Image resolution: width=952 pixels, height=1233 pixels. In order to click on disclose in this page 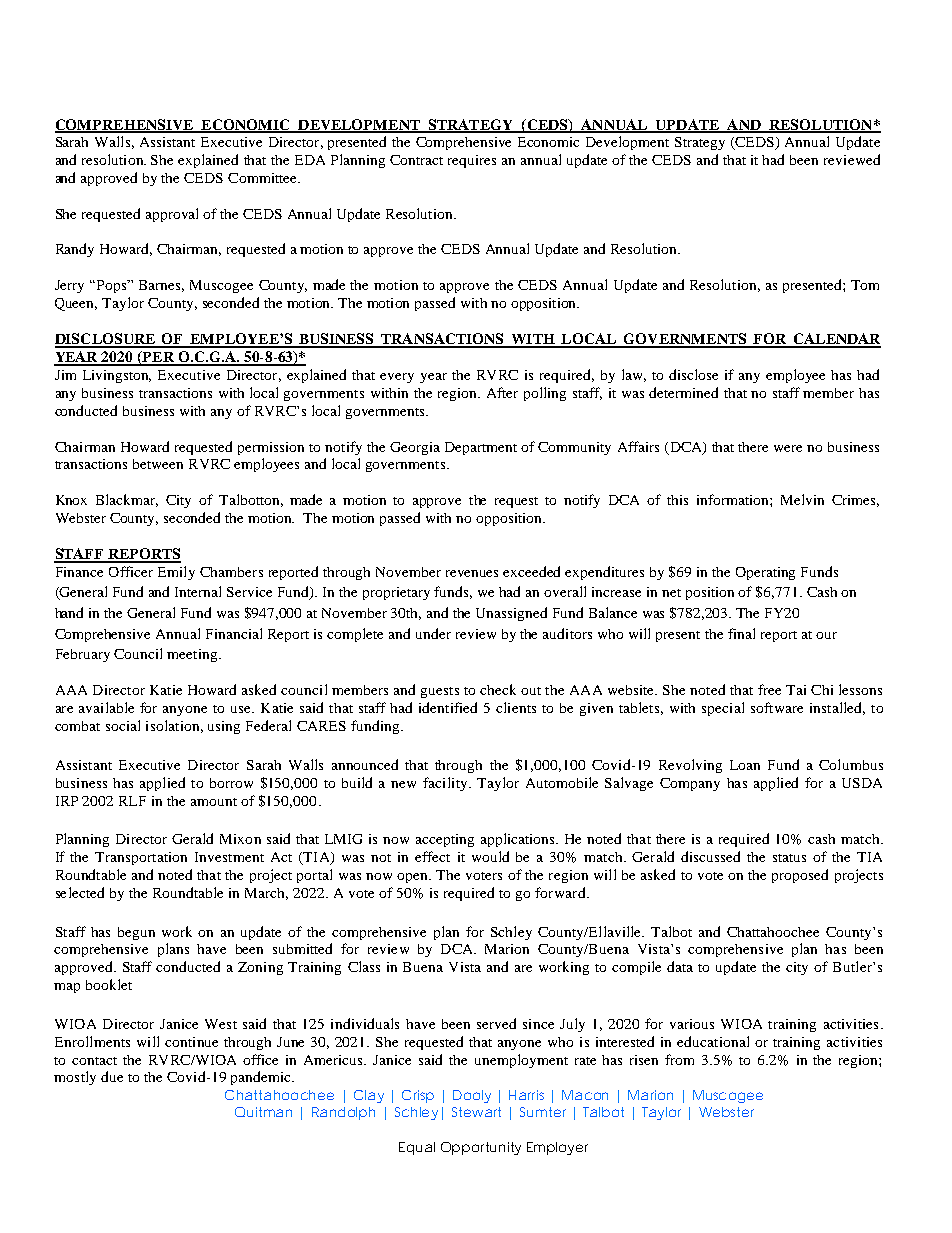, I will do `click(693, 374)`.
